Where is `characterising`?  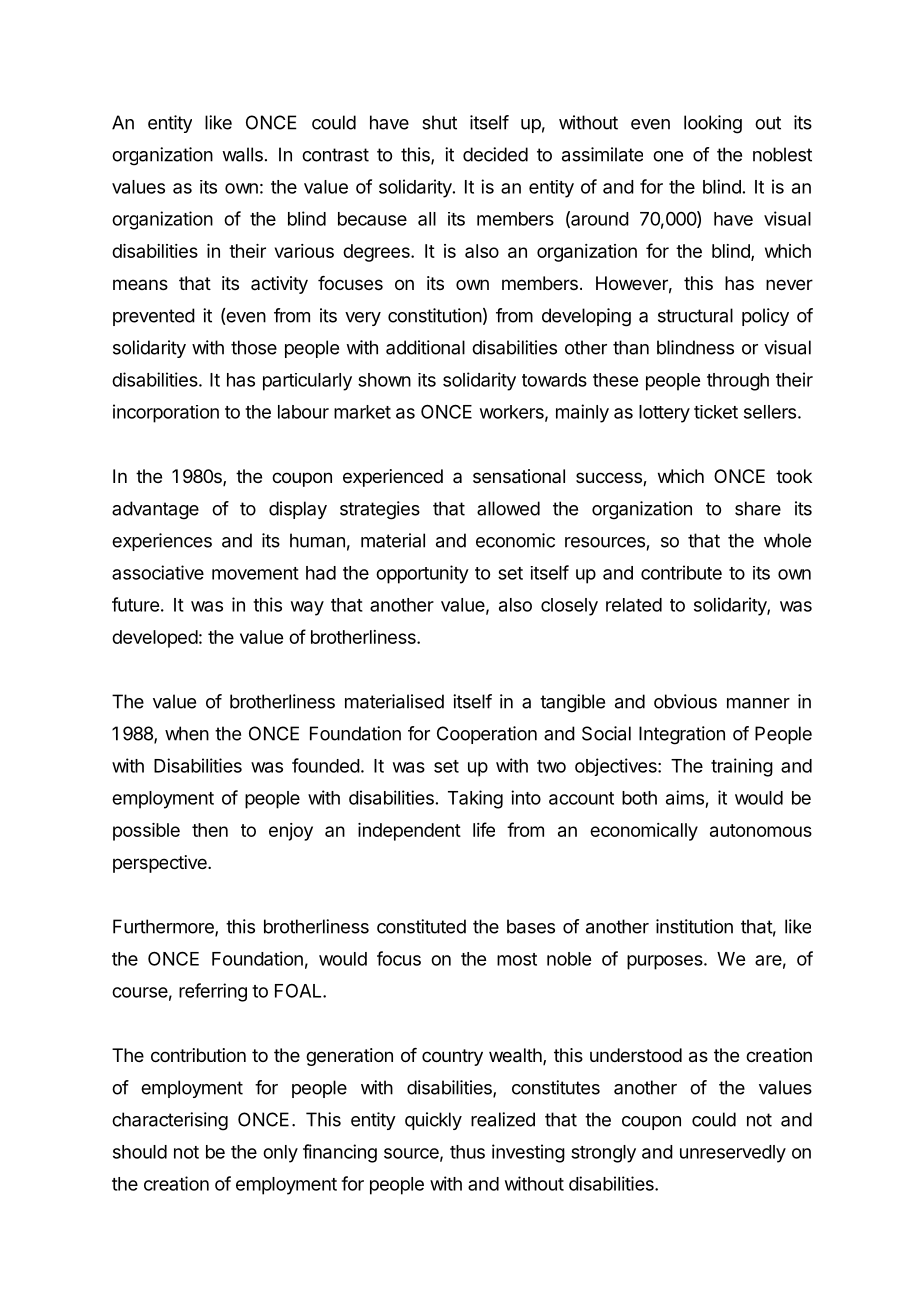 characterising is located at coordinates (170, 1121).
